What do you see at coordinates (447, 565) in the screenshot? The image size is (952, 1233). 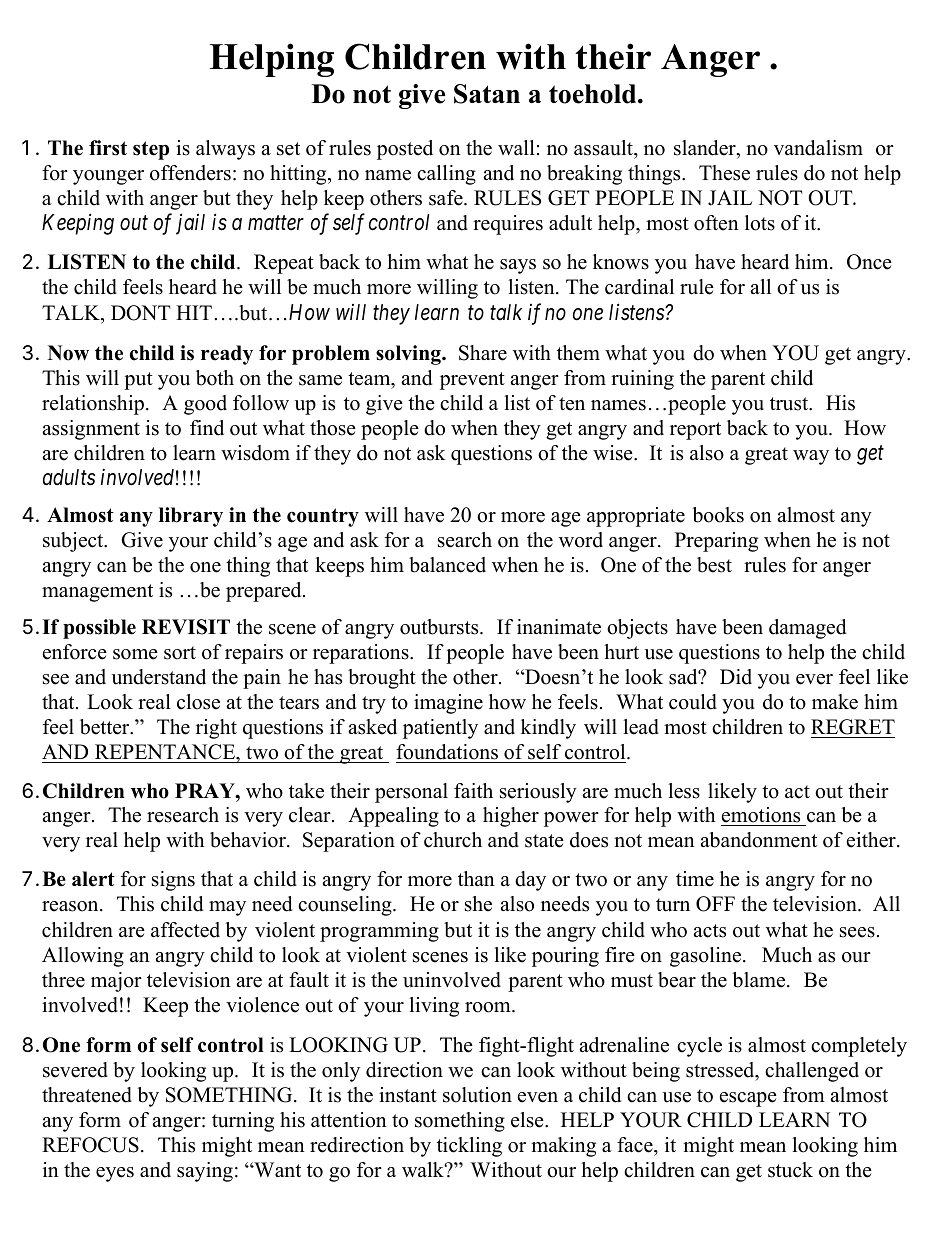 I see `balanced` at bounding box center [447, 565].
